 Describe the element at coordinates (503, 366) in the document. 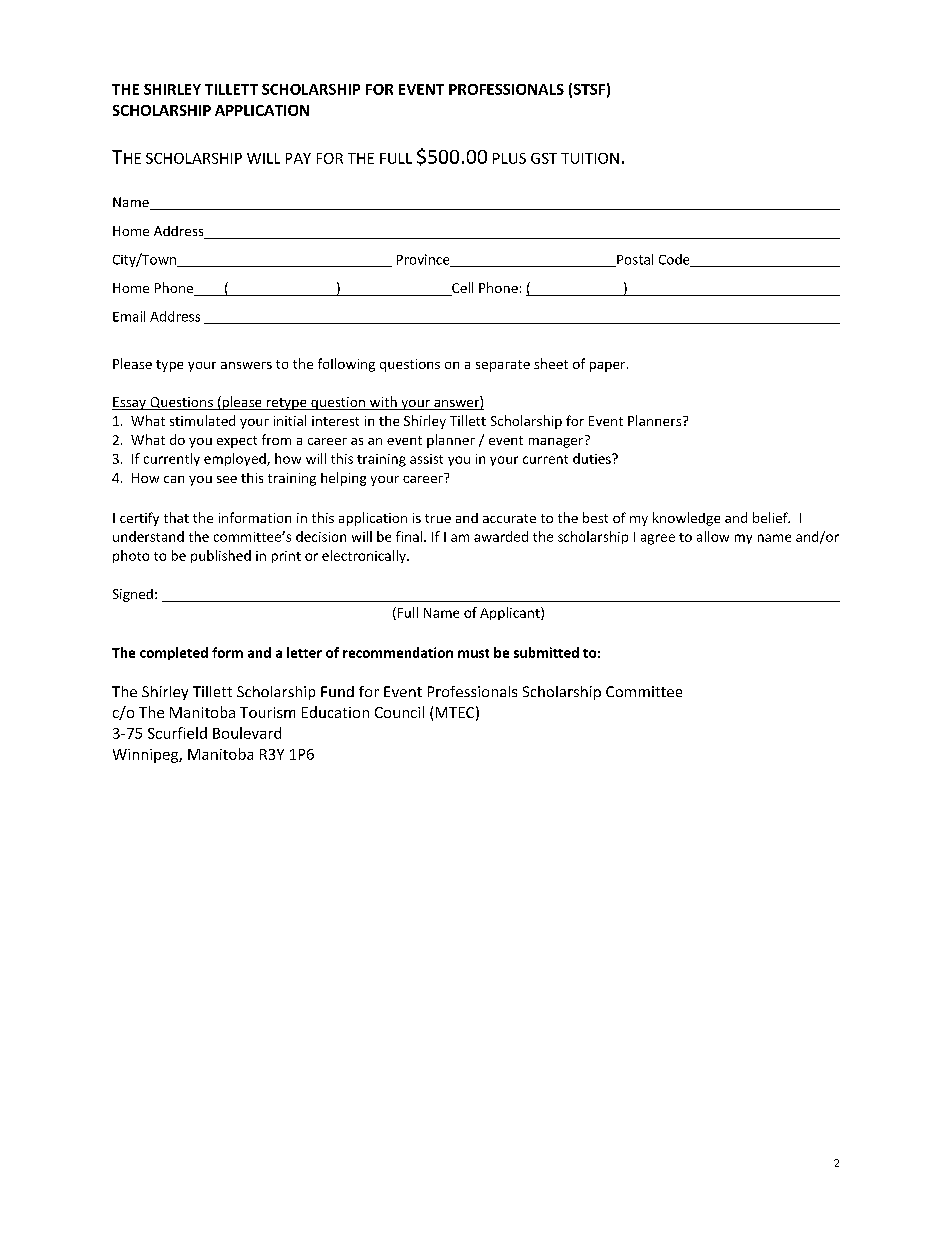

I see `separate` at that location.
